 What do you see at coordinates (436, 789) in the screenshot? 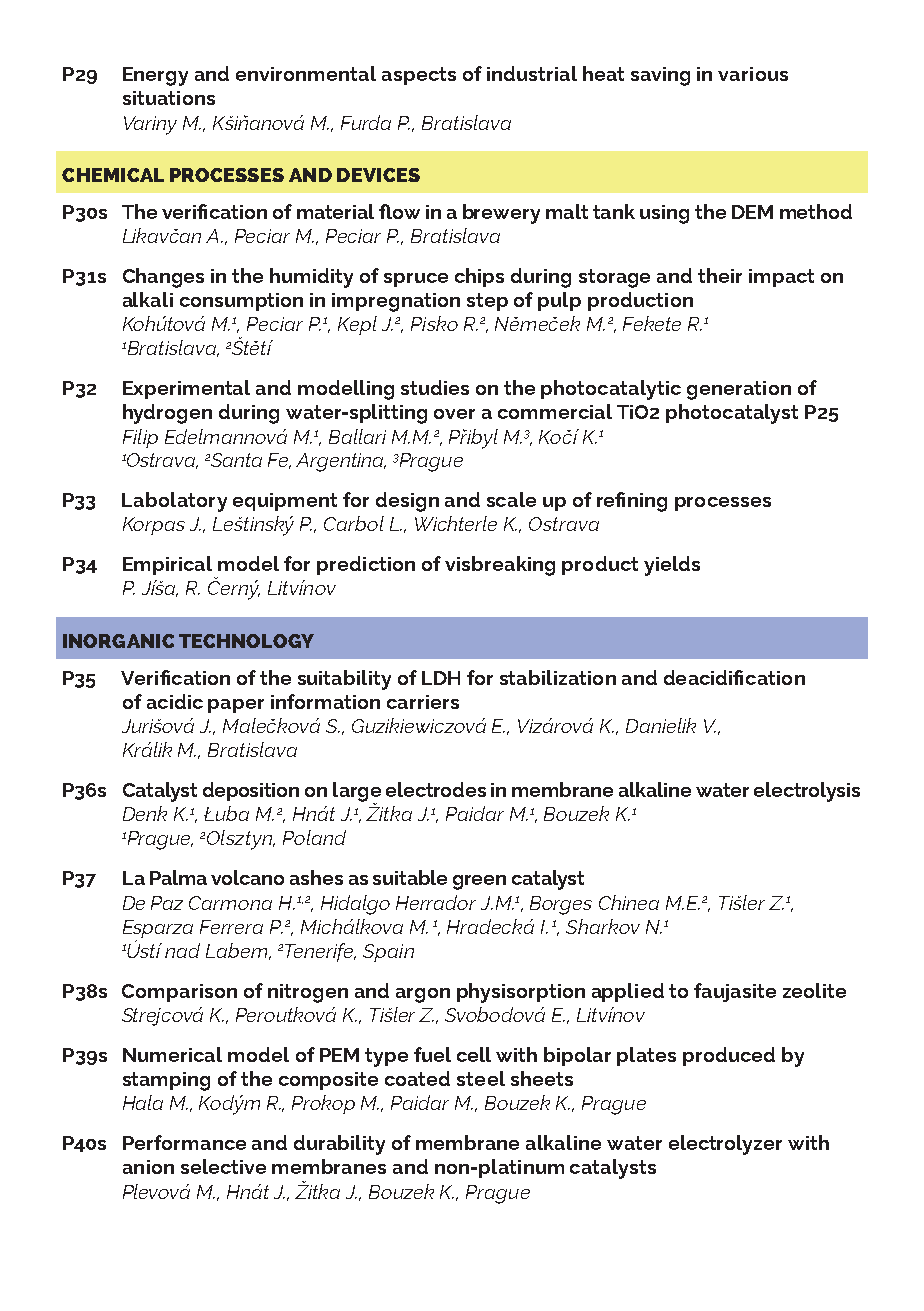
I see `electrodes` at bounding box center [436, 789].
